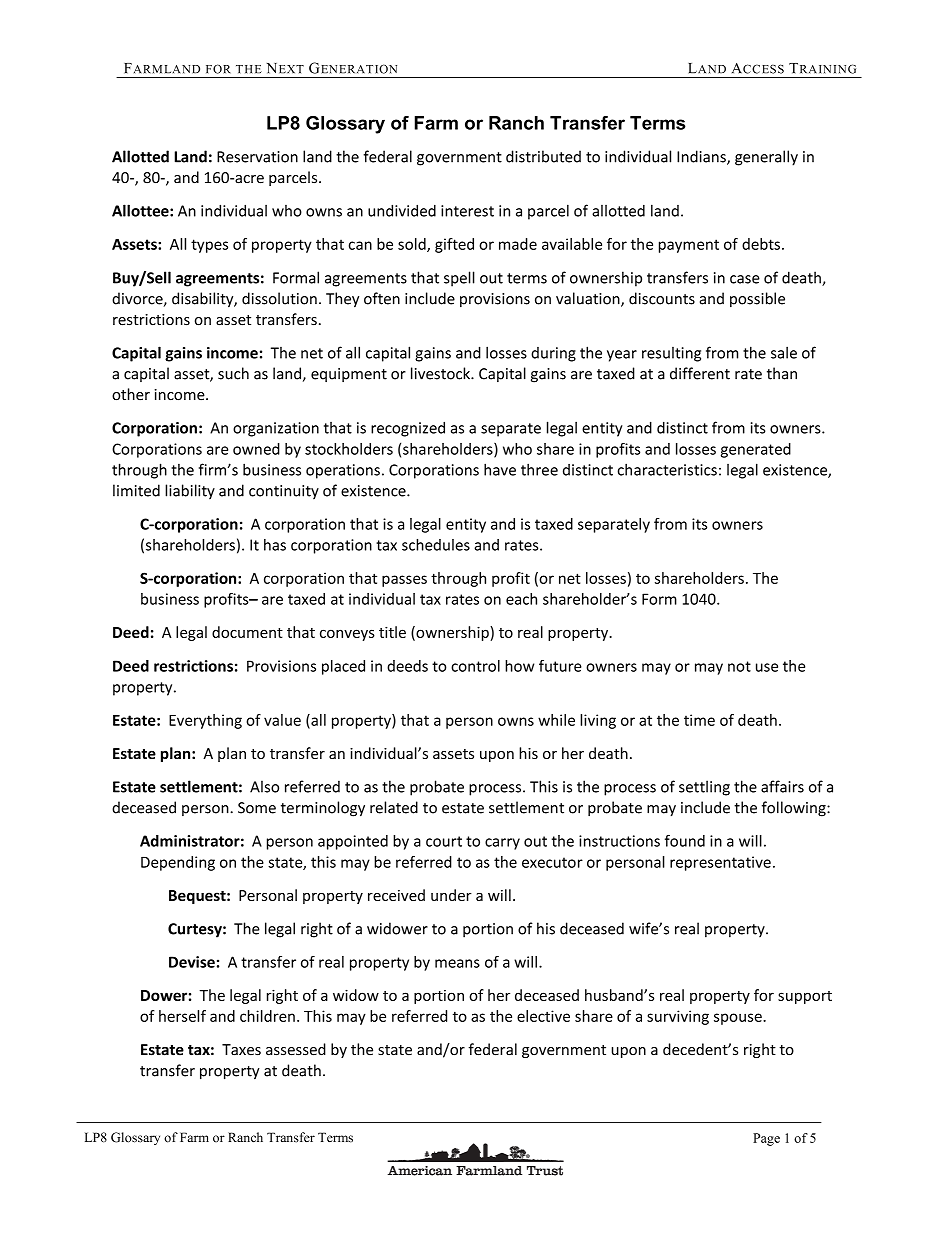 This screenshot has height=1233, width=952. Describe the element at coordinates (256, 449) in the screenshot. I see `owned` at that location.
